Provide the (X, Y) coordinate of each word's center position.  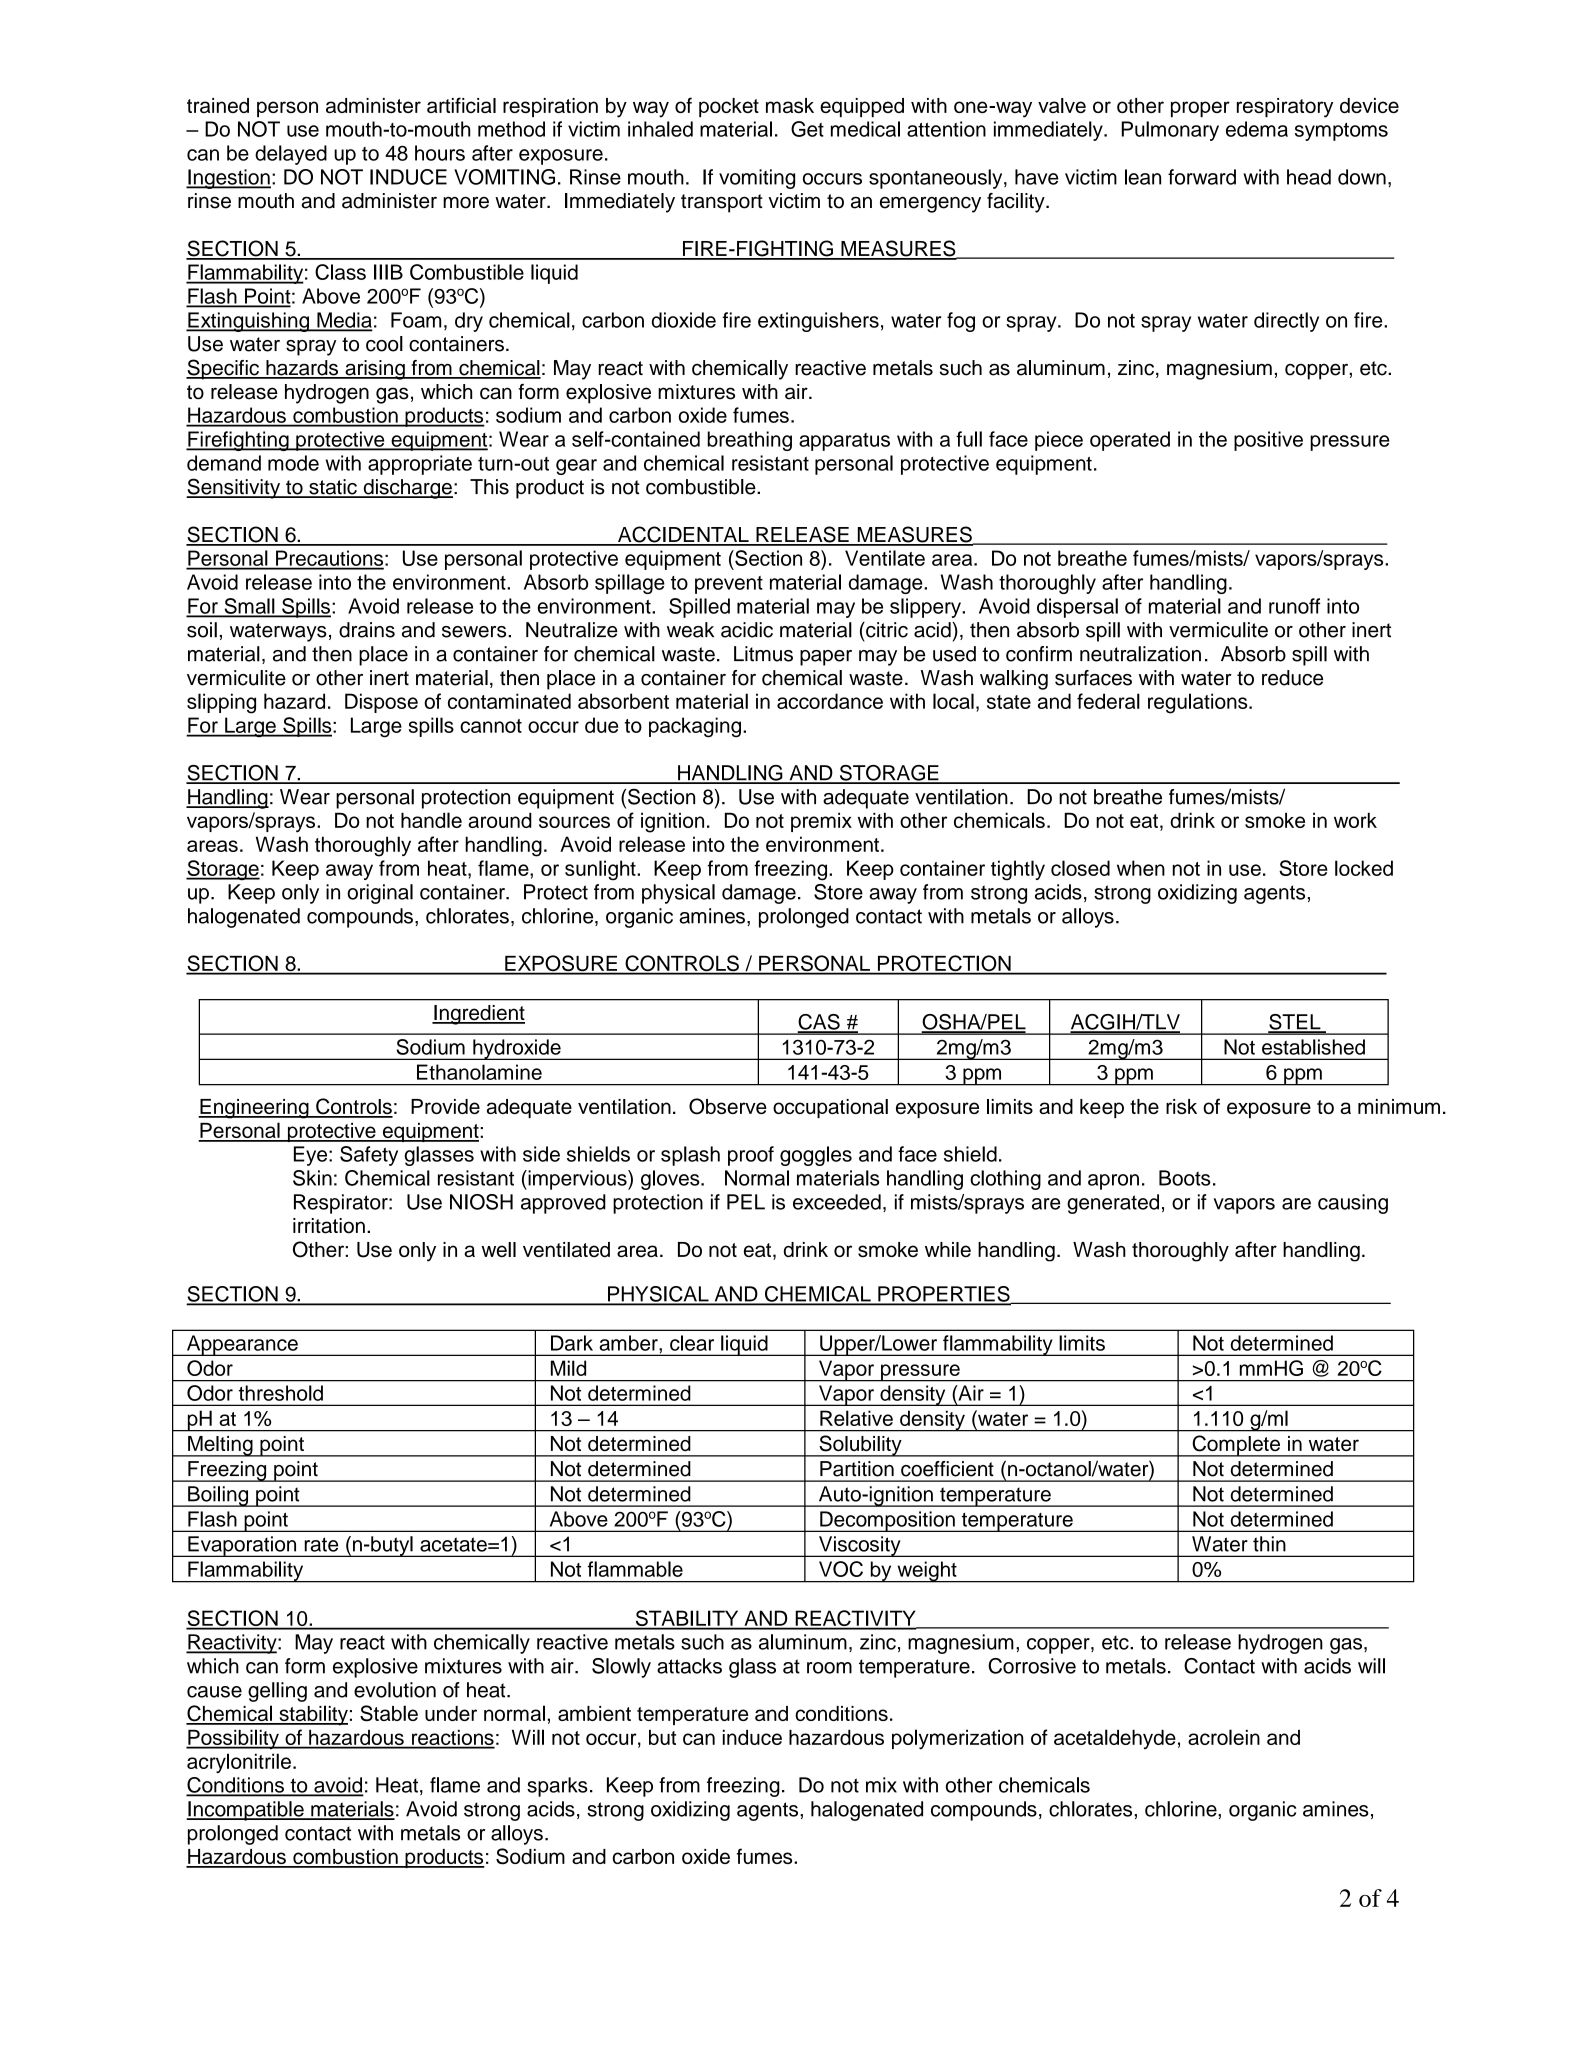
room (829, 1668)
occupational (830, 1108)
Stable (389, 1713)
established (1313, 1047)
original (380, 894)
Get (807, 129)
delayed (291, 155)
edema (1257, 129)
